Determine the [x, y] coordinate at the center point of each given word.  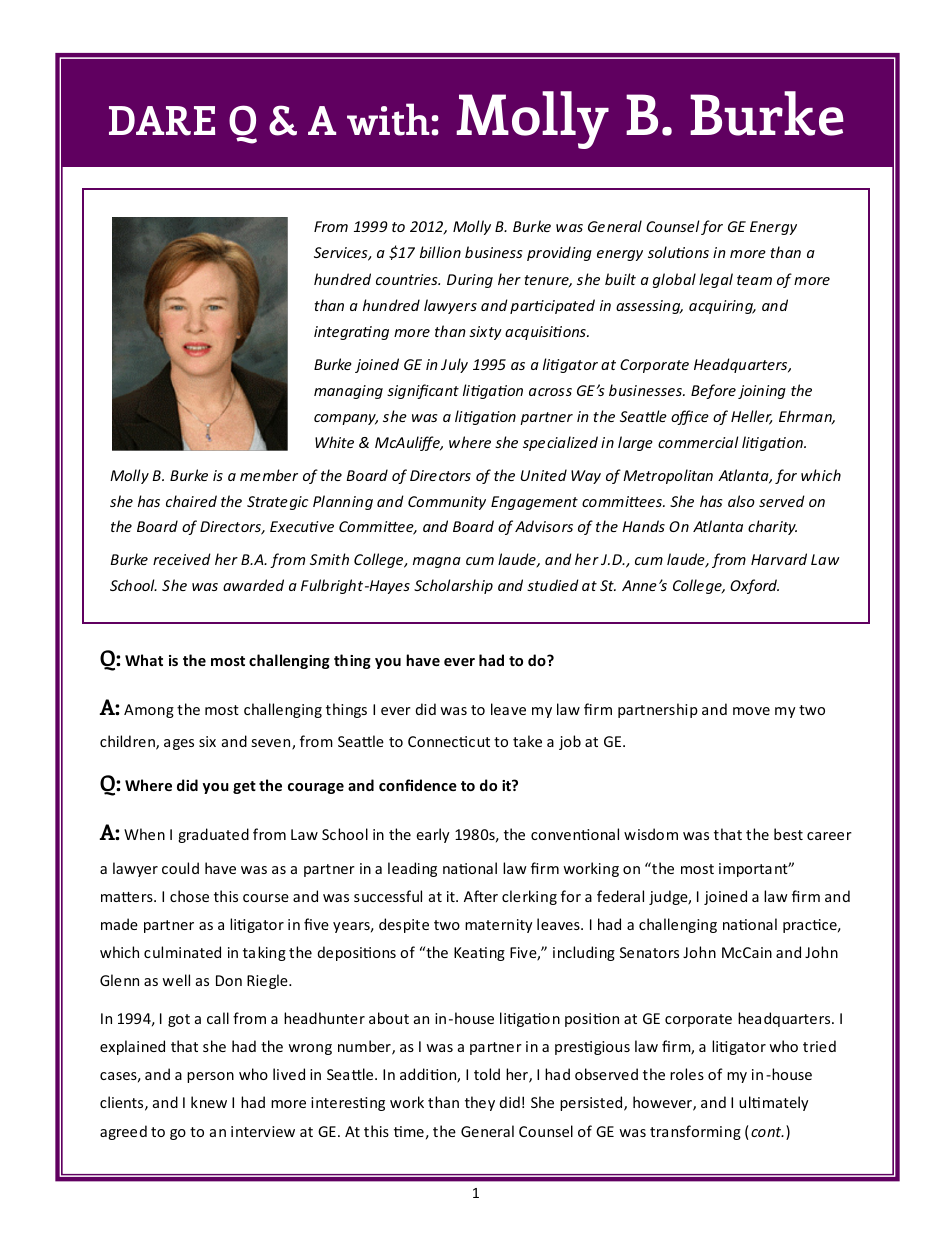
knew [209, 1102]
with [389, 119]
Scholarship [453, 586]
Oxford [754, 586]
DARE [162, 121]
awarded [253, 585]
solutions [678, 252]
